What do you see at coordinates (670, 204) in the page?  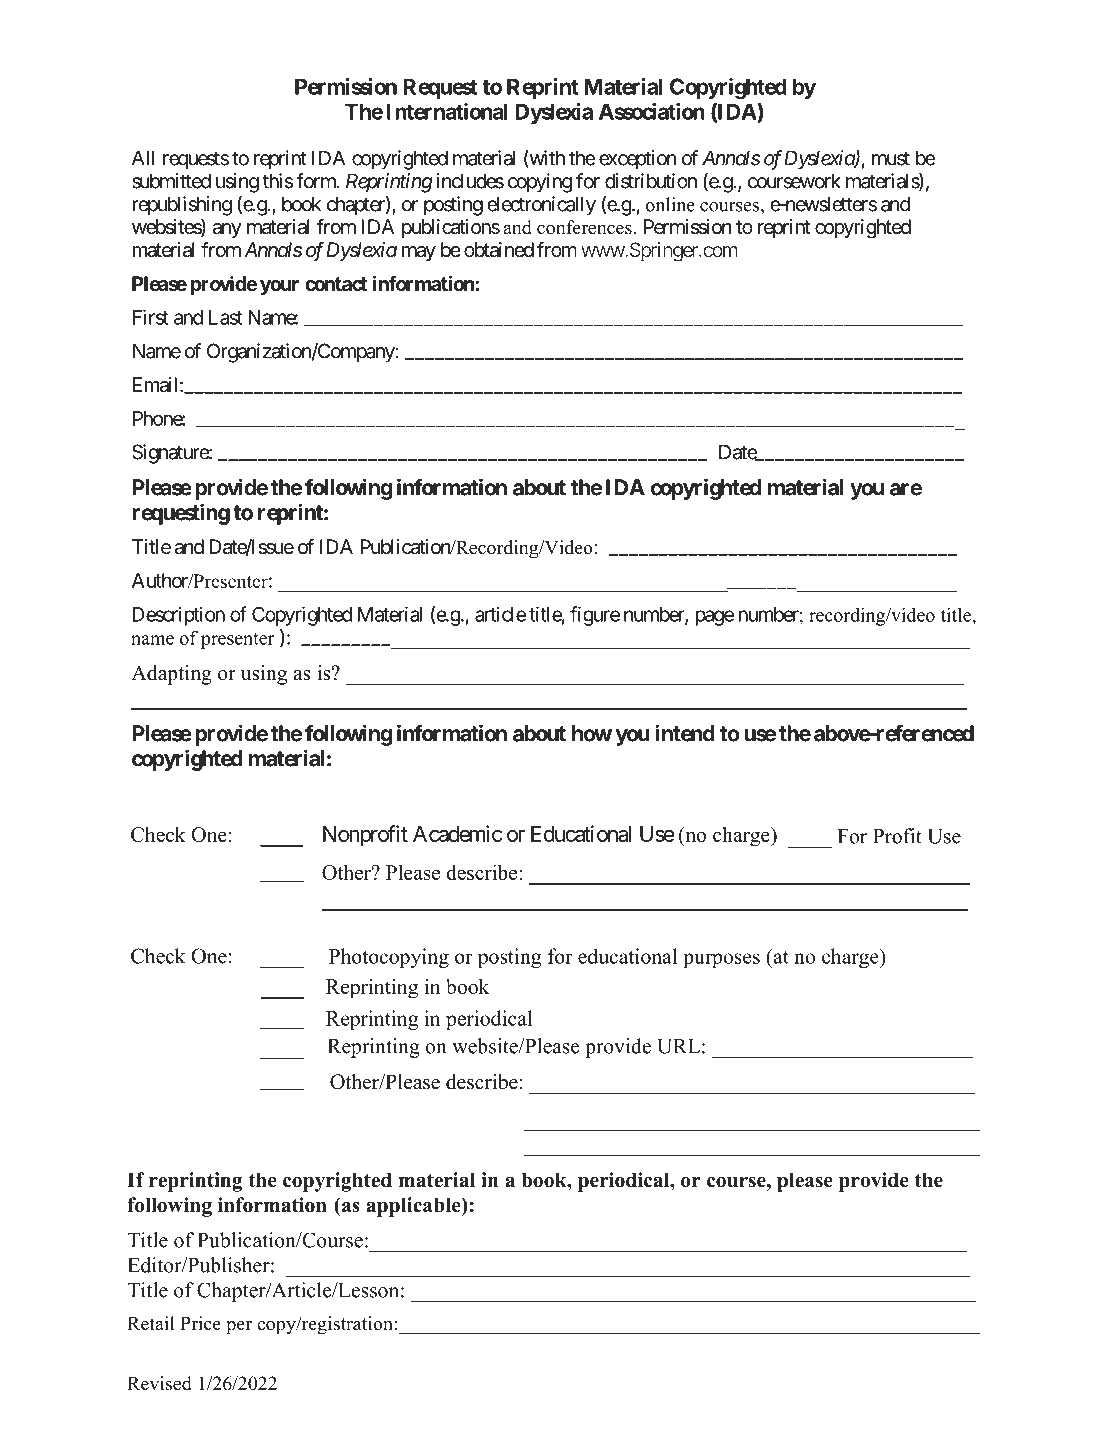 I see `online` at bounding box center [670, 204].
